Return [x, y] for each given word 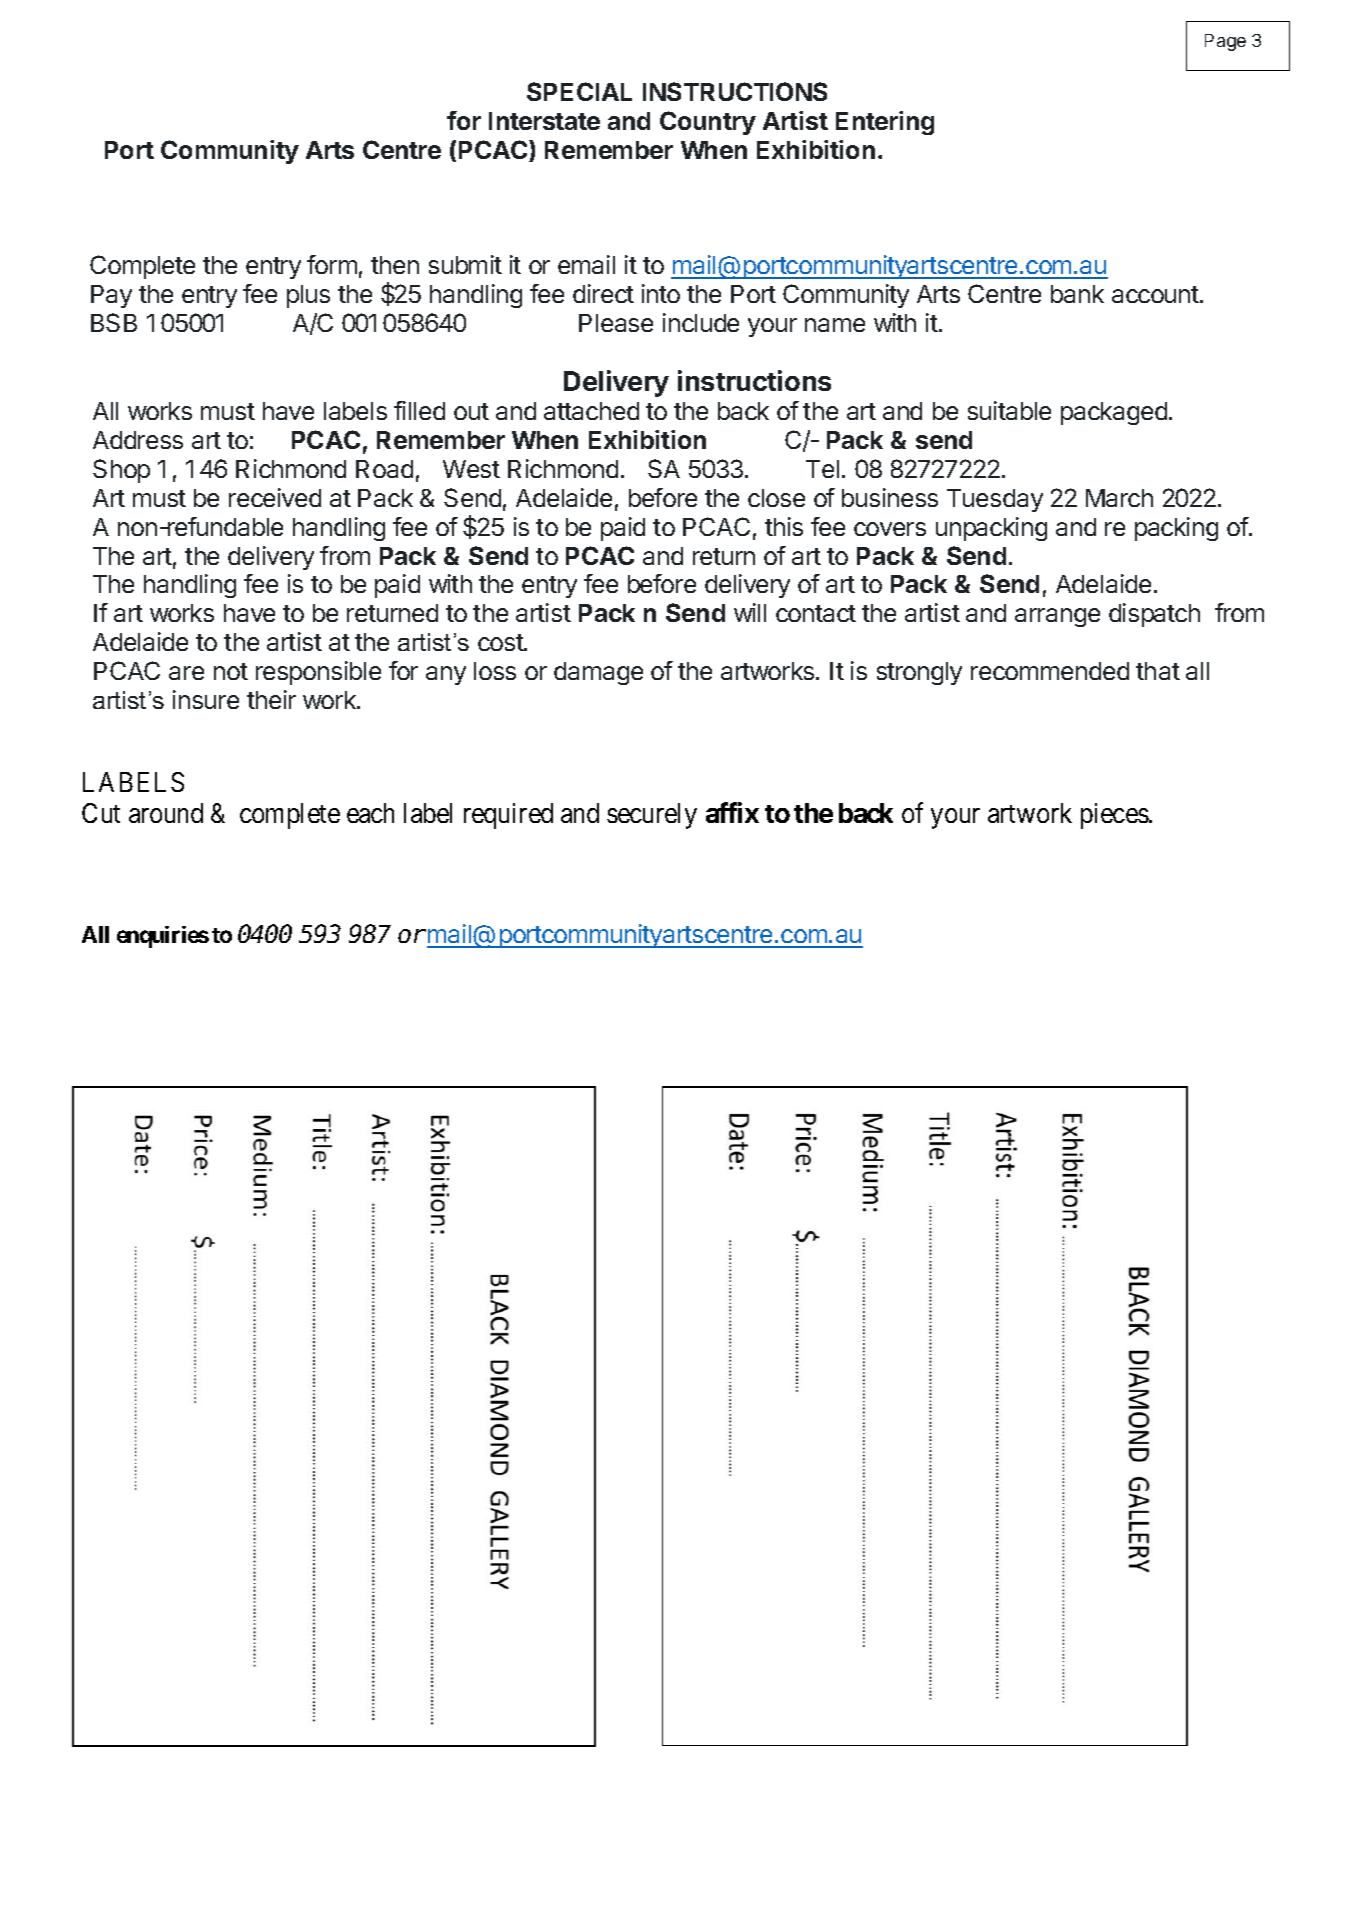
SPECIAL [579, 91]
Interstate [544, 121]
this [784, 526]
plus [308, 296]
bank [1077, 294]
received [275, 497]
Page [1225, 42]
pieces [1115, 816]
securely [652, 816]
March [1119, 498]
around [166, 813]
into [661, 293]
